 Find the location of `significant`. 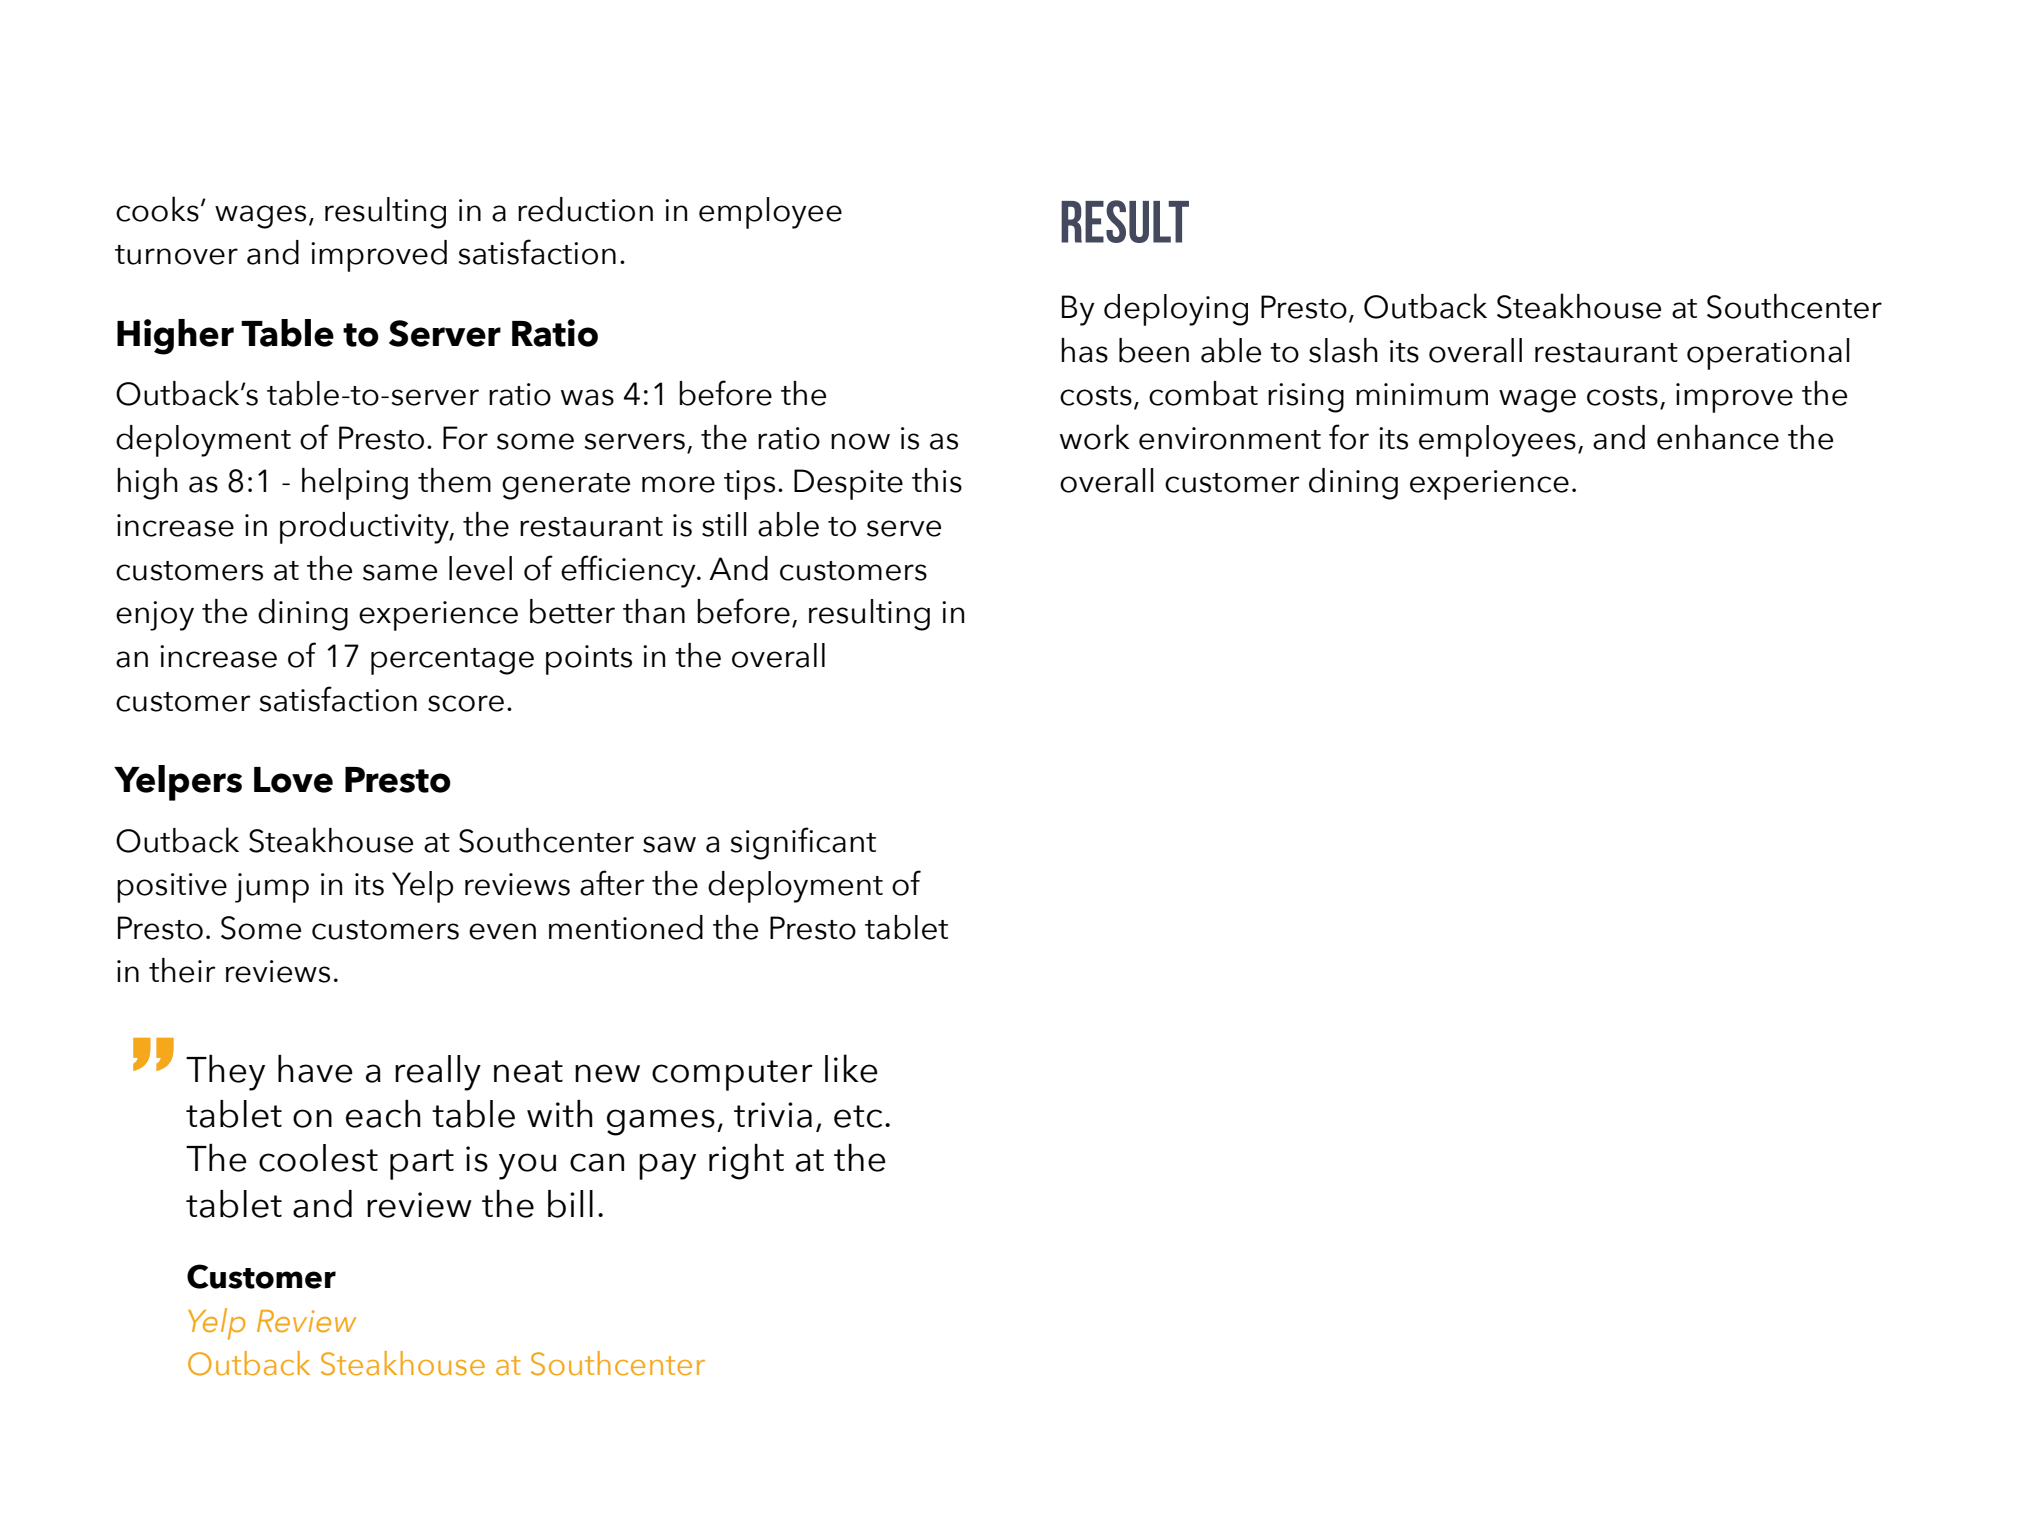

significant is located at coordinates (803, 843).
